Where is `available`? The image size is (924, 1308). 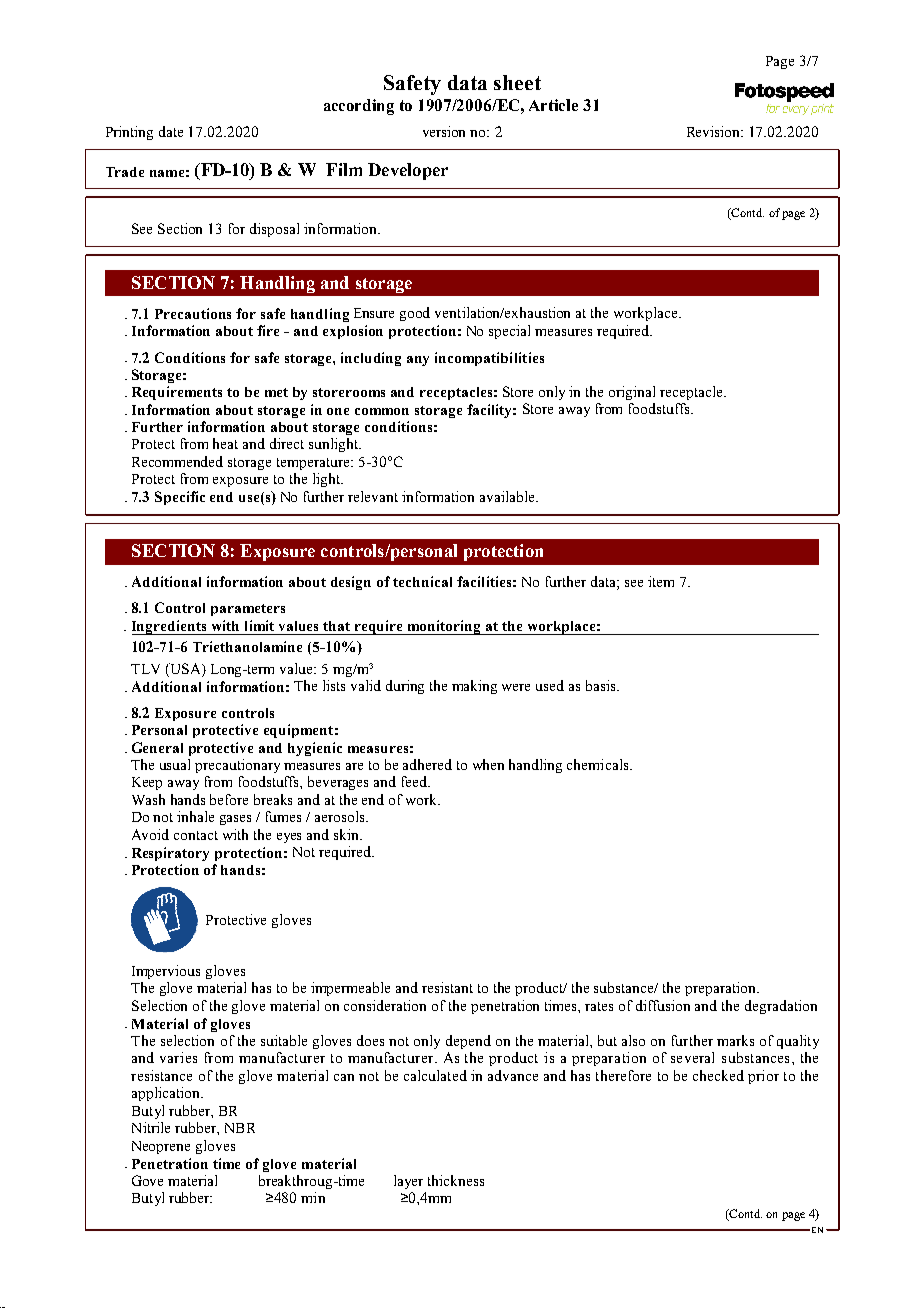
available is located at coordinates (508, 496).
